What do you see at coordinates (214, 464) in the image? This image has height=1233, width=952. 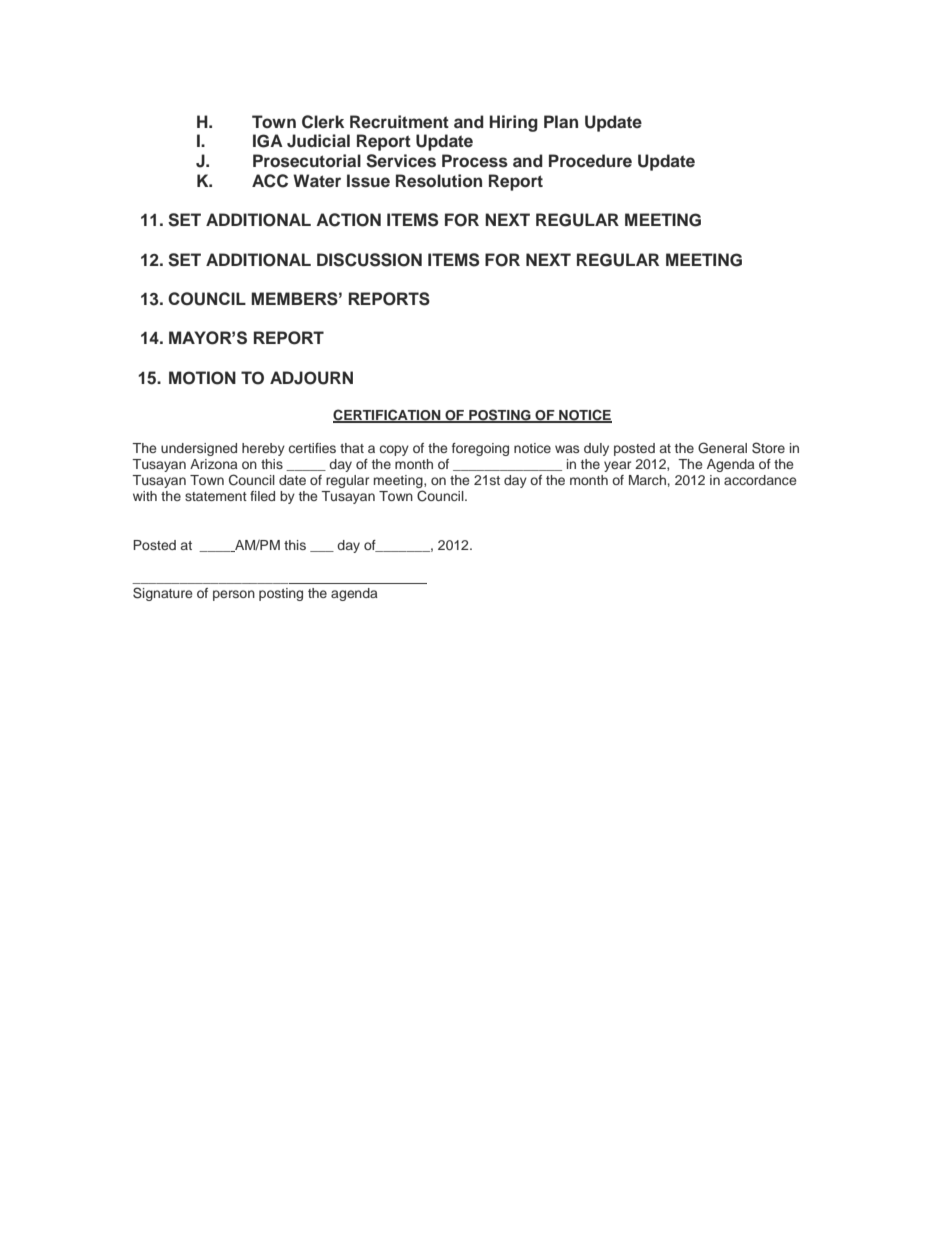 I see `Arizona` at bounding box center [214, 464].
